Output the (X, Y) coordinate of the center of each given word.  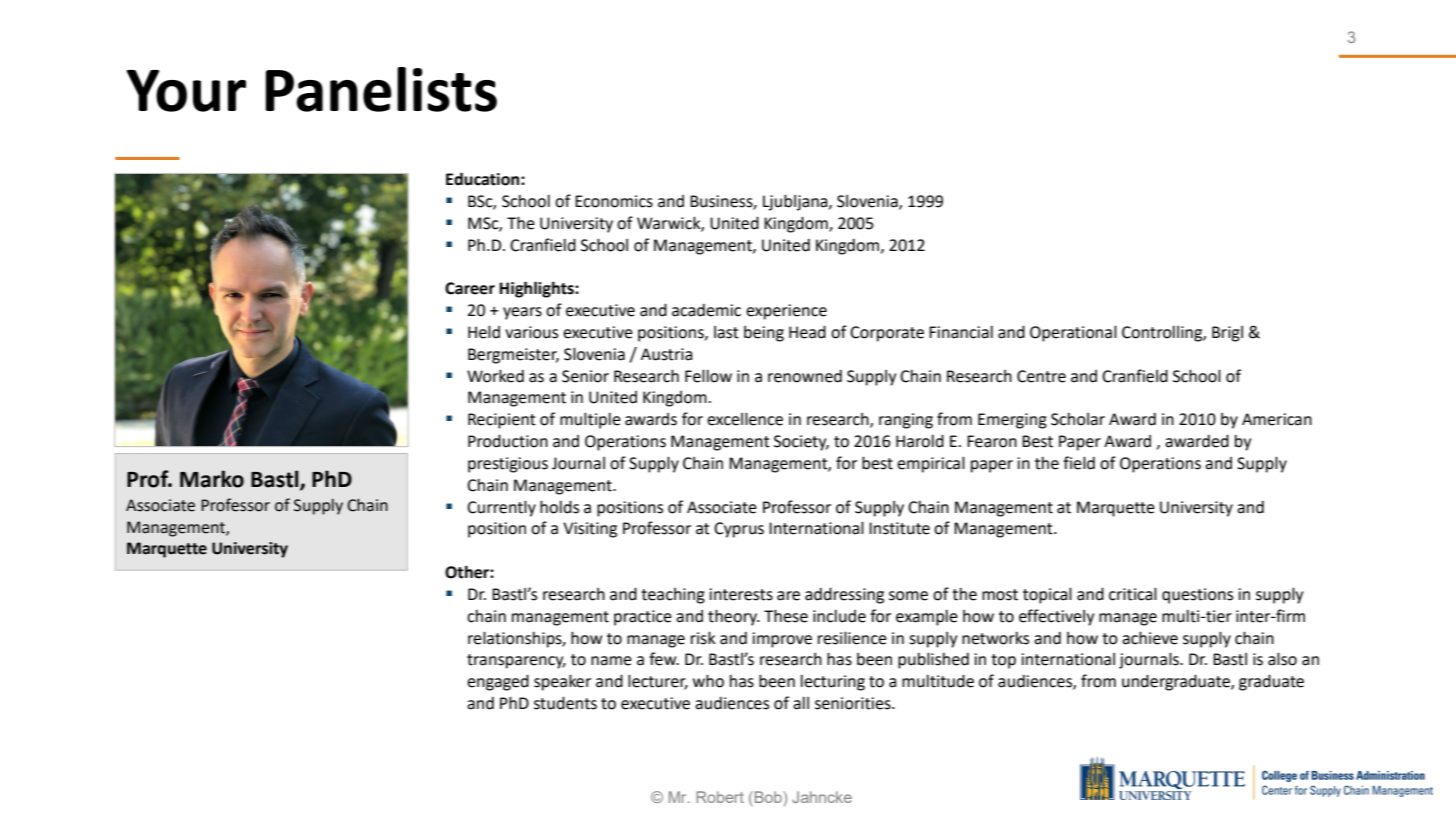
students (565, 703)
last (726, 332)
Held (484, 332)
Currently (501, 508)
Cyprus (739, 530)
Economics (614, 201)
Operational (1073, 333)
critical (1133, 594)
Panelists (381, 89)
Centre (1041, 376)
